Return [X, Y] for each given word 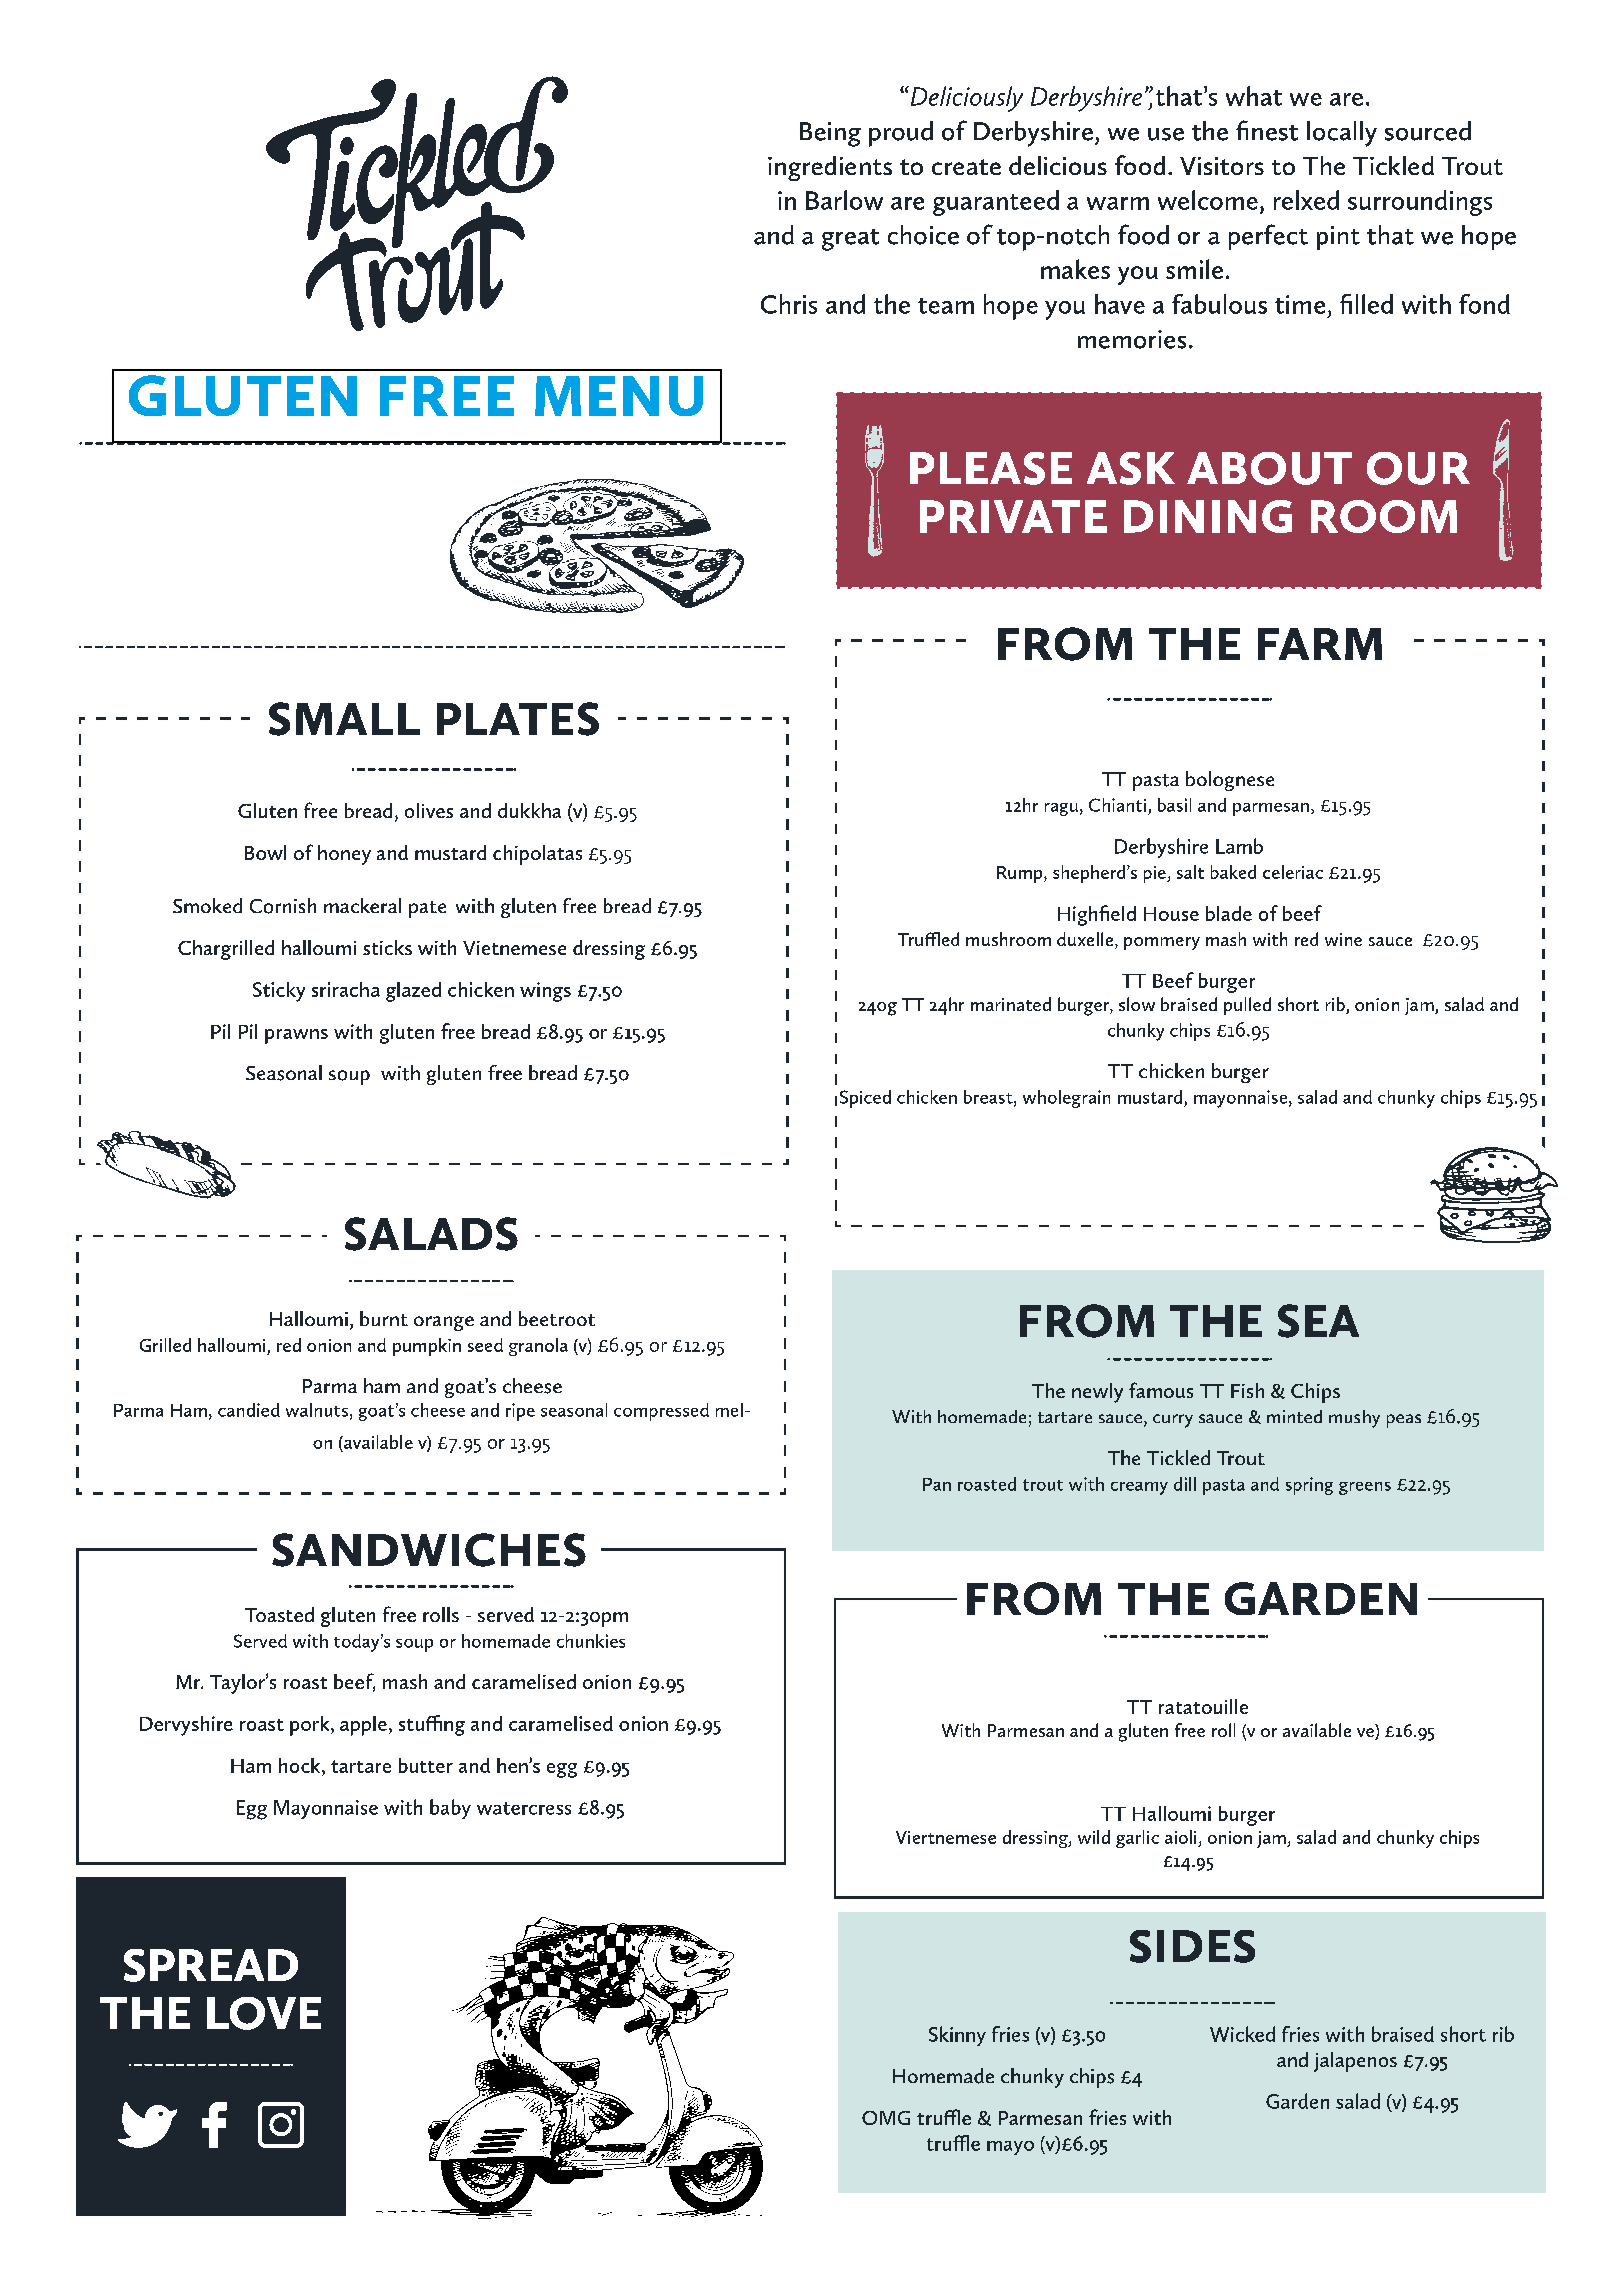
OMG [886, 2118]
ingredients [830, 168]
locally [1342, 134]
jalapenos [1355, 2062]
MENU [619, 396]
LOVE [264, 2013]
